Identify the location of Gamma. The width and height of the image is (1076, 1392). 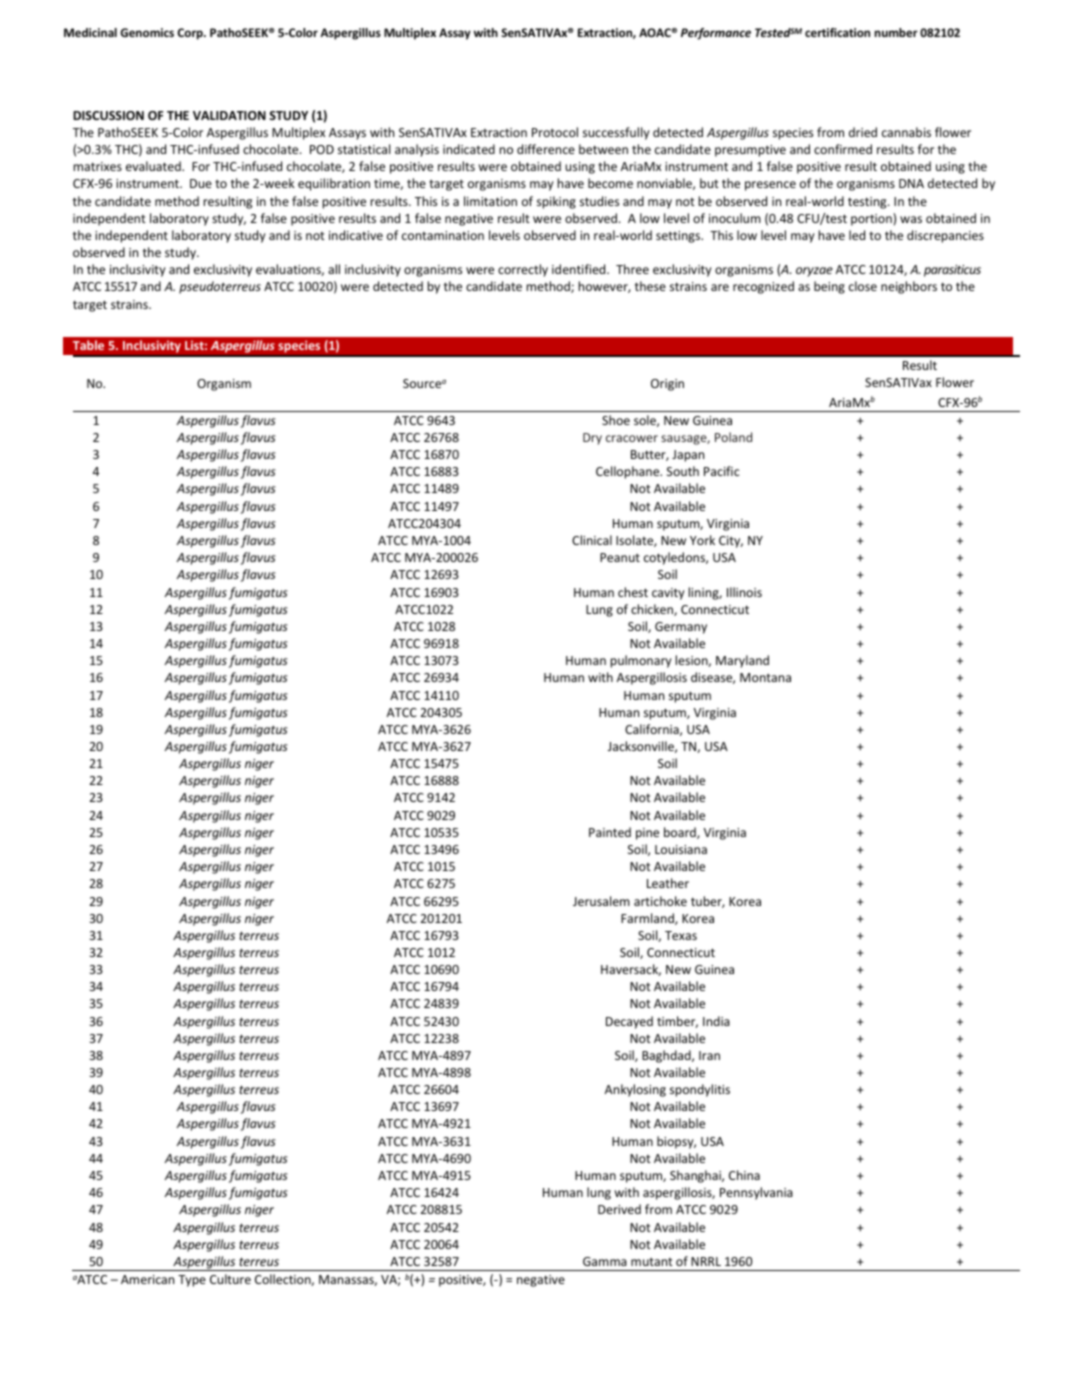
(605, 1261).
